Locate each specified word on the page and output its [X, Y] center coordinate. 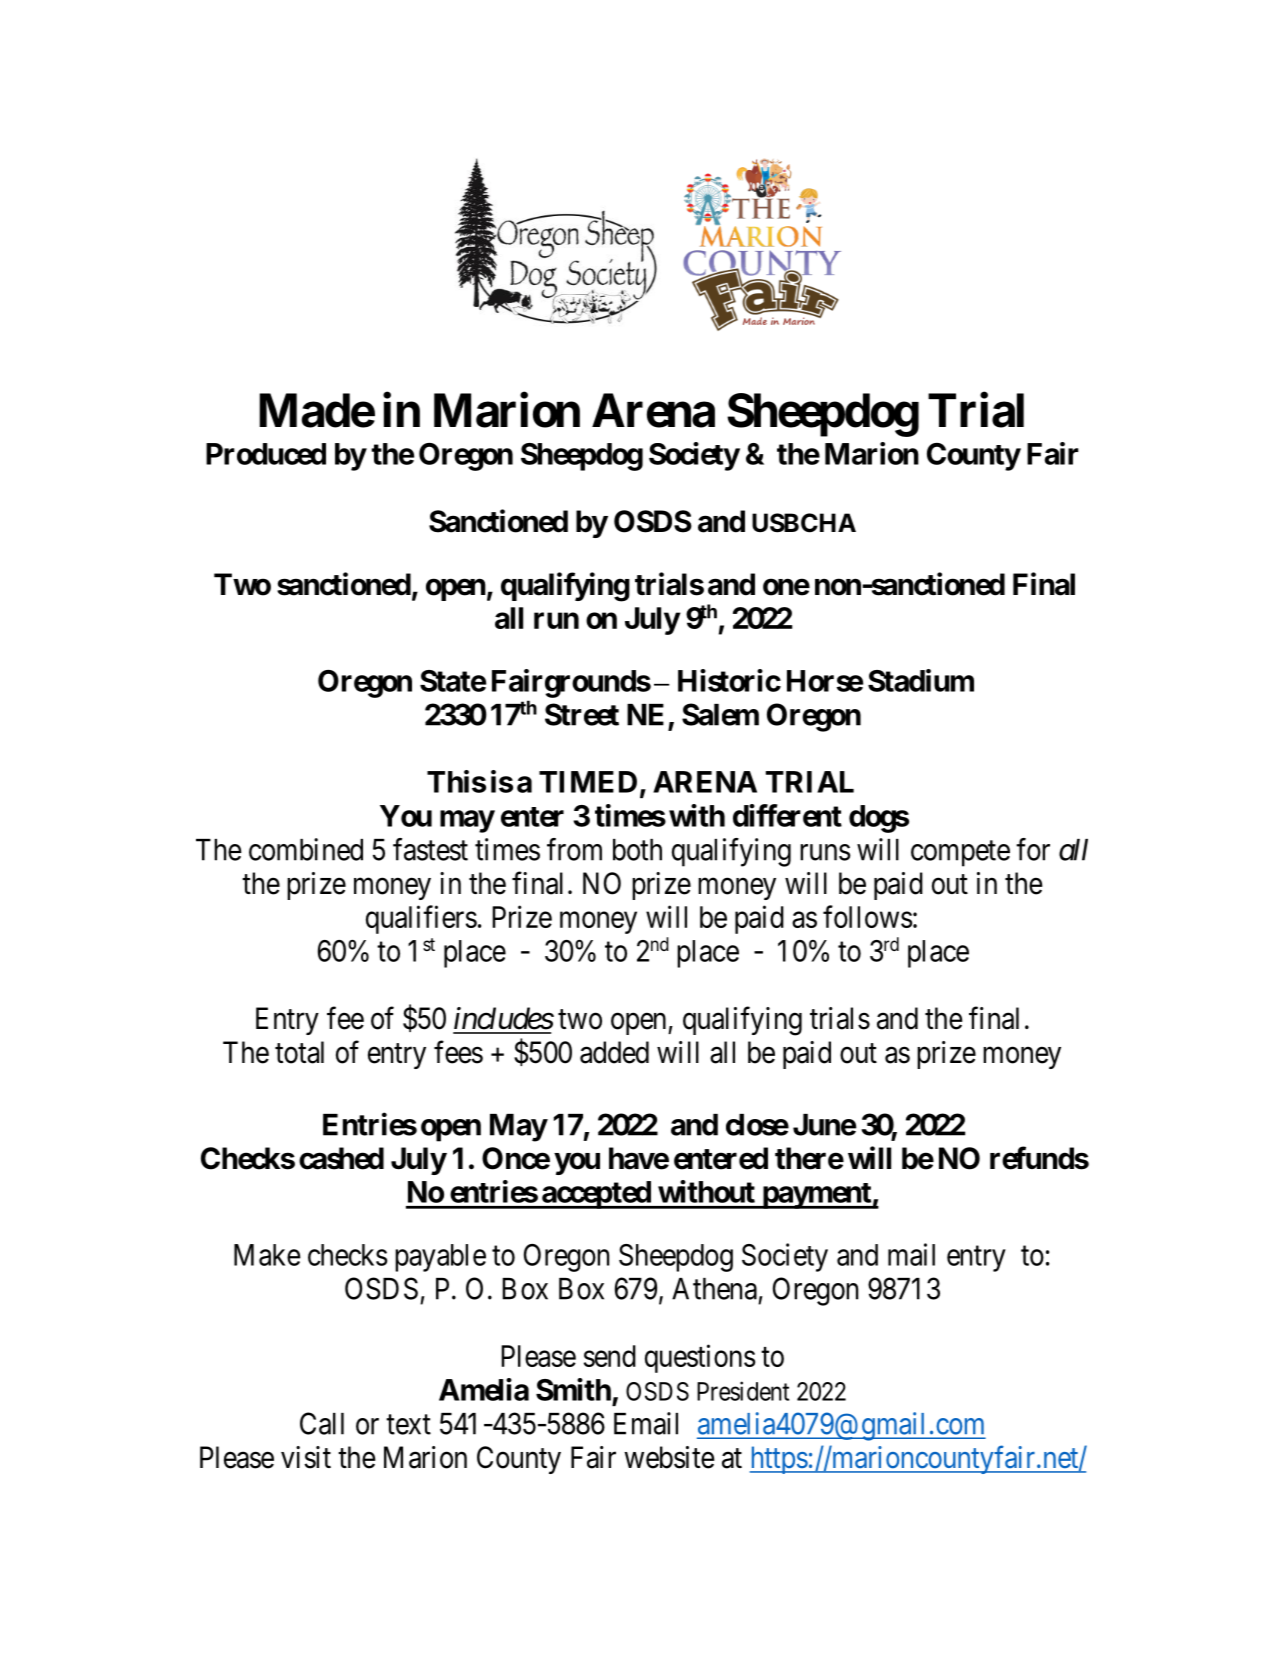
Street [582, 714]
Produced [266, 454]
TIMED [588, 782]
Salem [720, 714]
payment [816, 1196]
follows [867, 916]
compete [960, 854]
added [614, 1052]
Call [322, 1423]
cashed [341, 1158]
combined [306, 849]
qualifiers [421, 919]
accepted [596, 1195]
